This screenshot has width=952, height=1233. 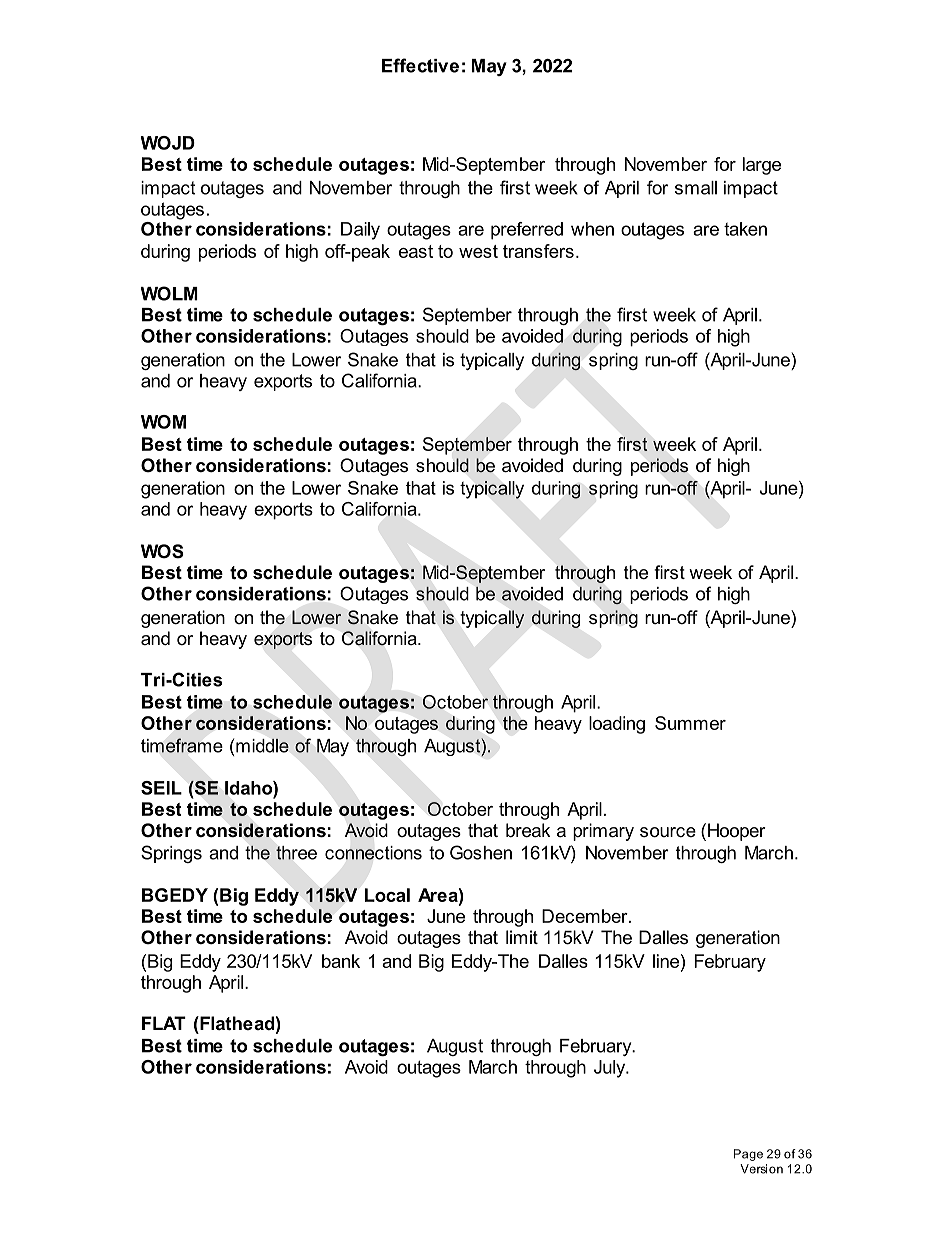 I want to click on Effective, so click(x=420, y=65).
